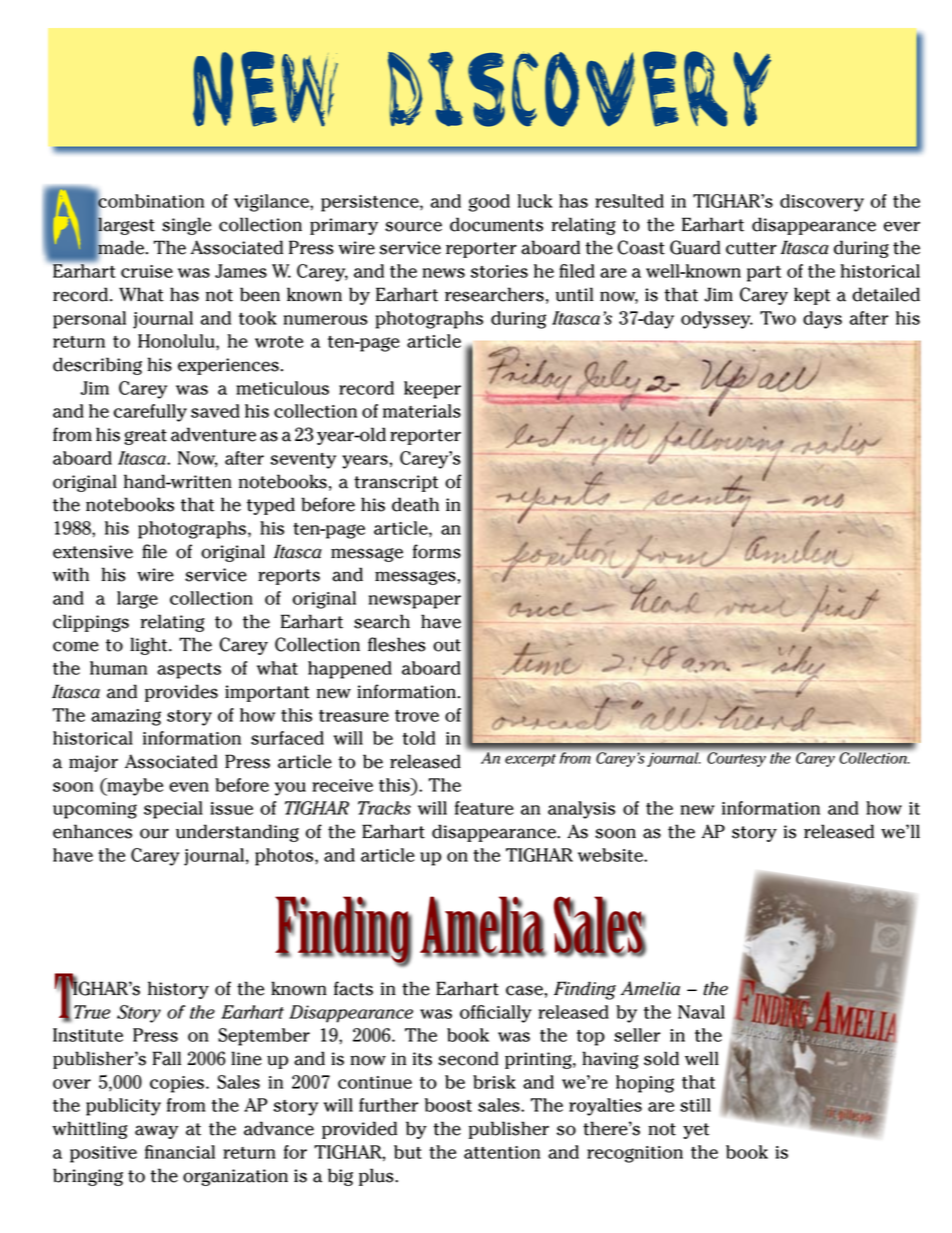 This screenshot has width=952, height=1233. I want to click on provides, so click(181, 693).
